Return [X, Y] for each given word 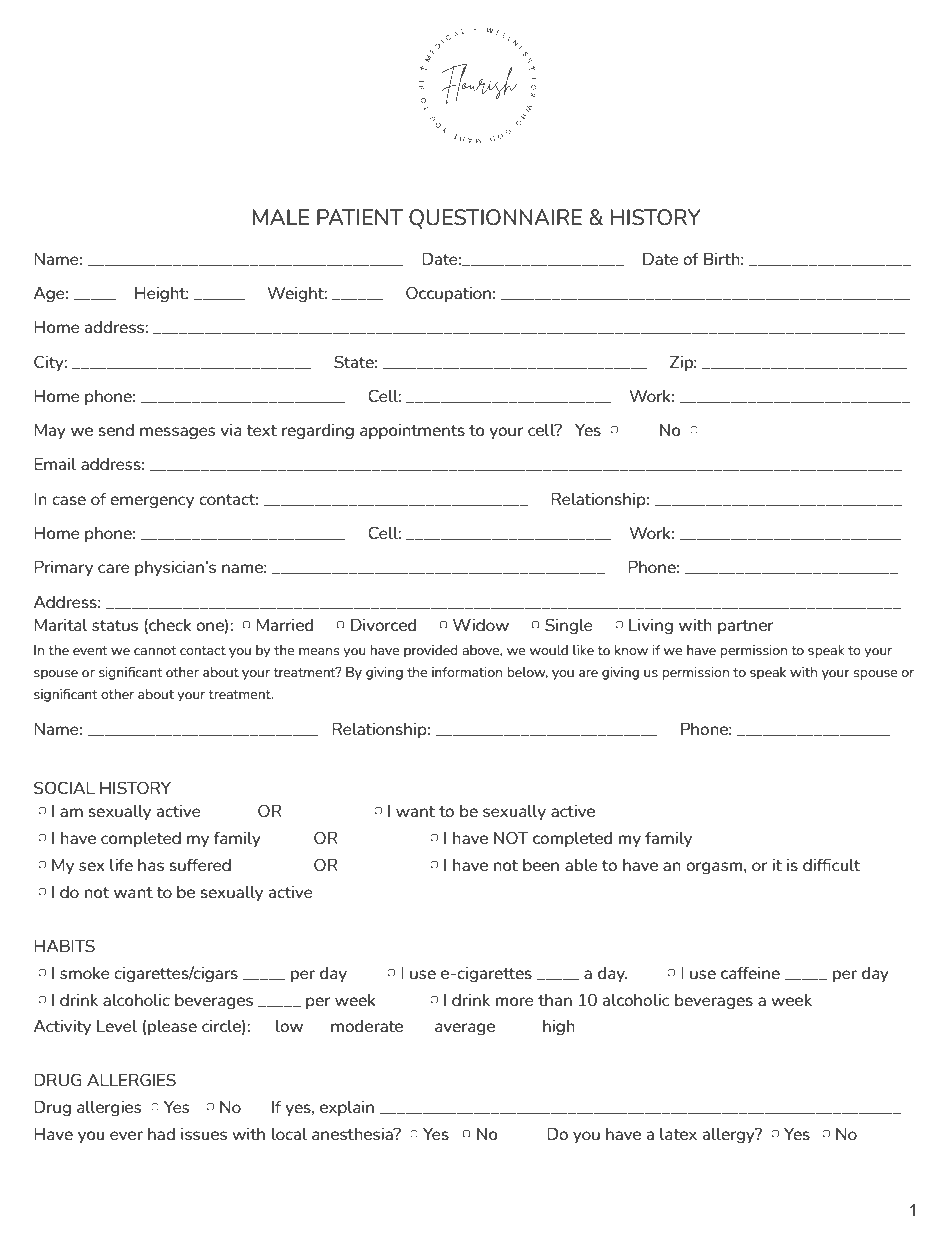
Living [651, 626]
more [514, 1001]
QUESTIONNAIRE [495, 219]
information [467, 672]
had [161, 1134]
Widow [481, 624]
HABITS [64, 945]
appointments [412, 431]
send [116, 430]
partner [746, 627]
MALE [281, 217]
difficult [831, 864]
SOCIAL [64, 787]
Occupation [448, 294]
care [113, 568]
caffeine [750, 972]
